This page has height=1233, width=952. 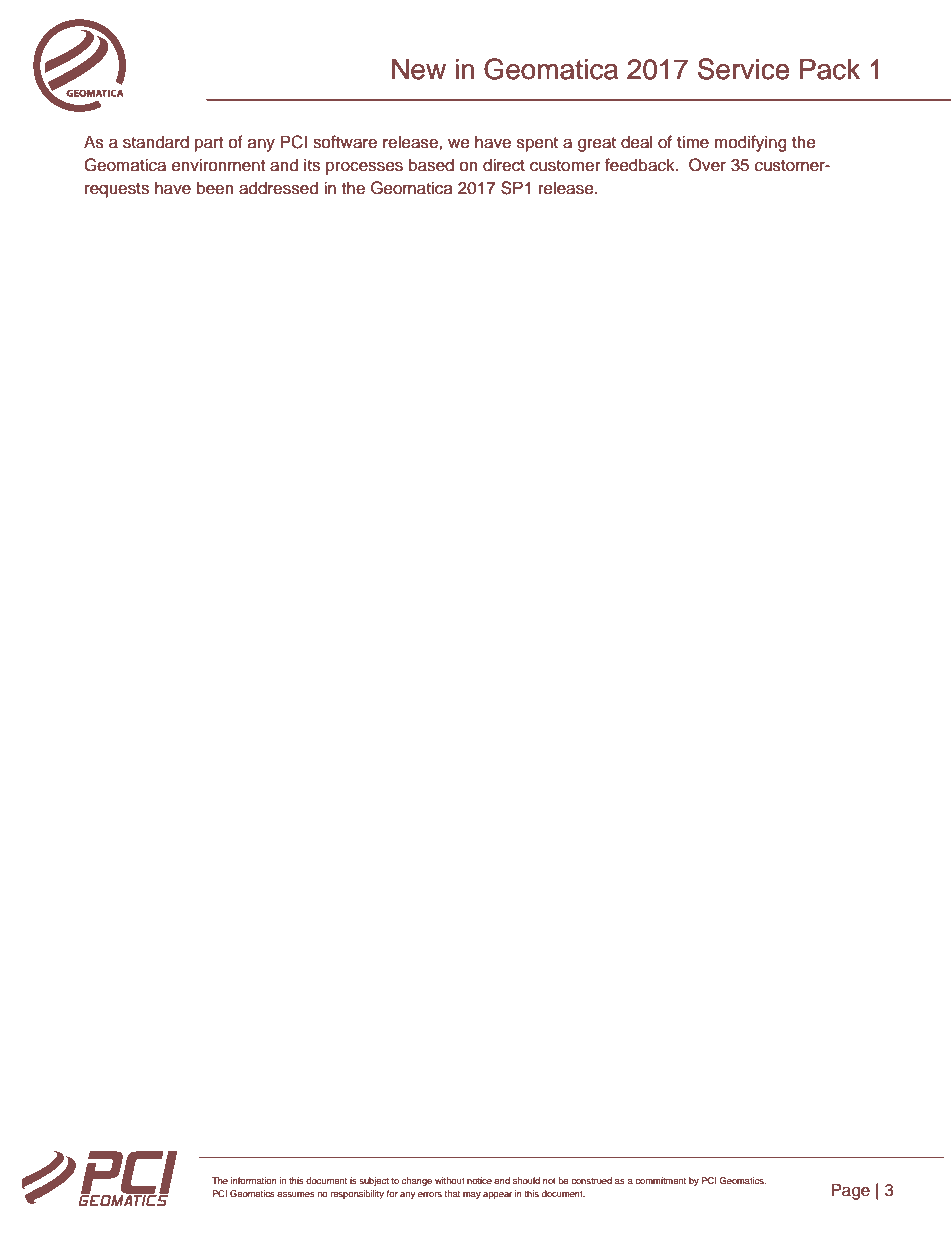 I want to click on been, so click(x=215, y=188).
